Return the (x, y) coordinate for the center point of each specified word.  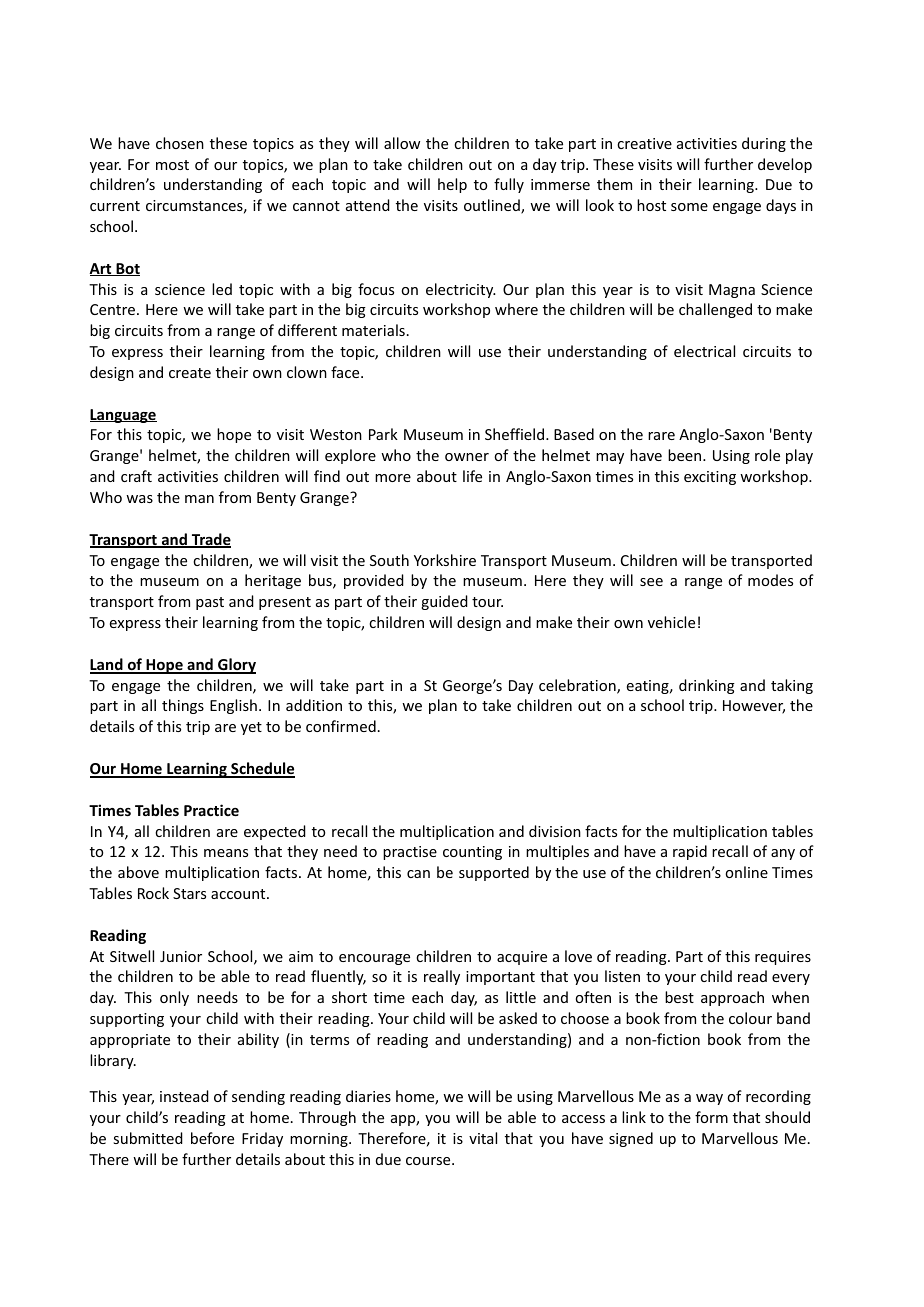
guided (444, 602)
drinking (707, 686)
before (212, 1138)
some (689, 207)
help (452, 185)
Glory (236, 666)
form (711, 1117)
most (172, 165)
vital (483, 1138)
